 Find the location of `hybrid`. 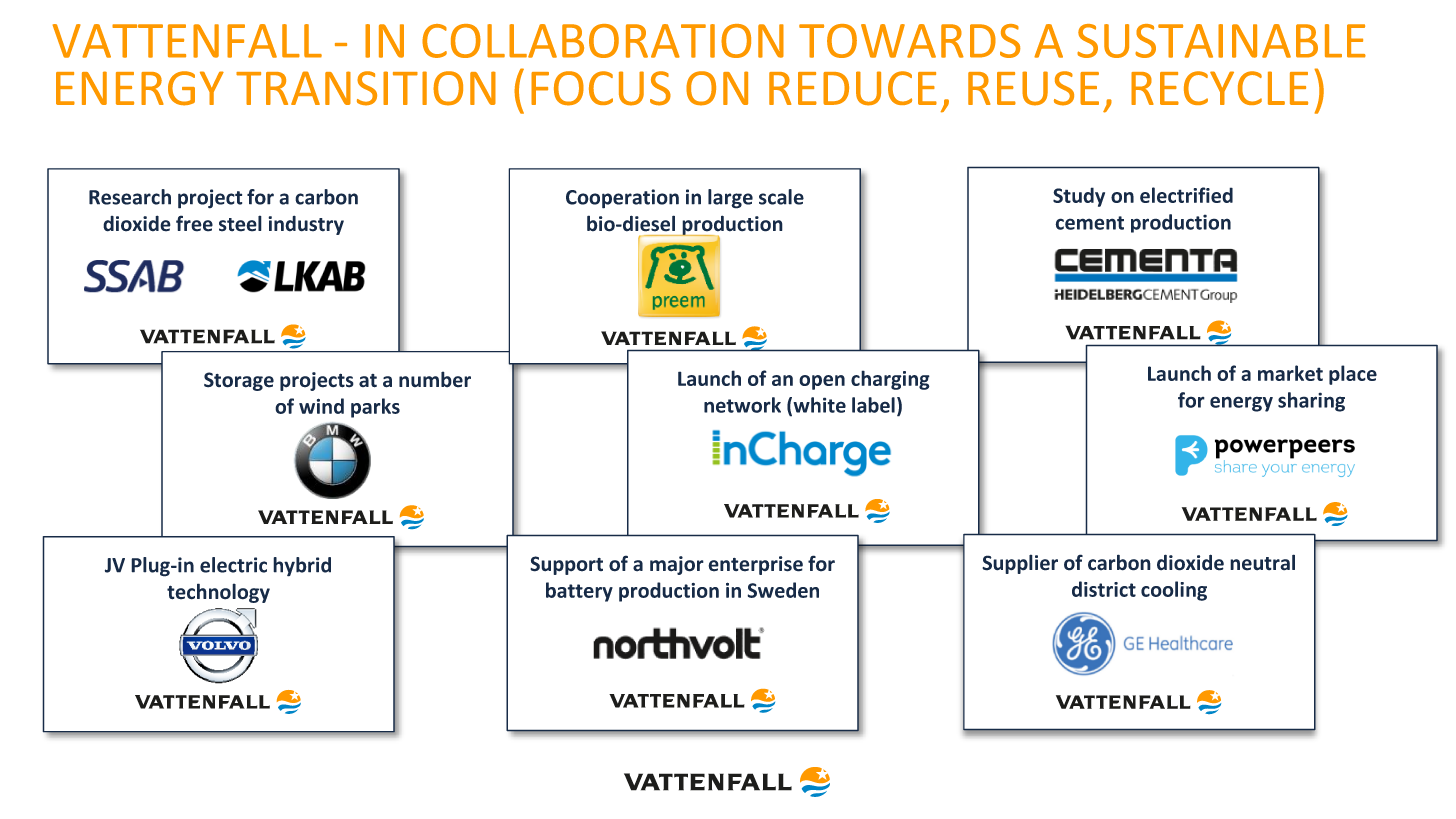

hybrid is located at coordinates (302, 567).
